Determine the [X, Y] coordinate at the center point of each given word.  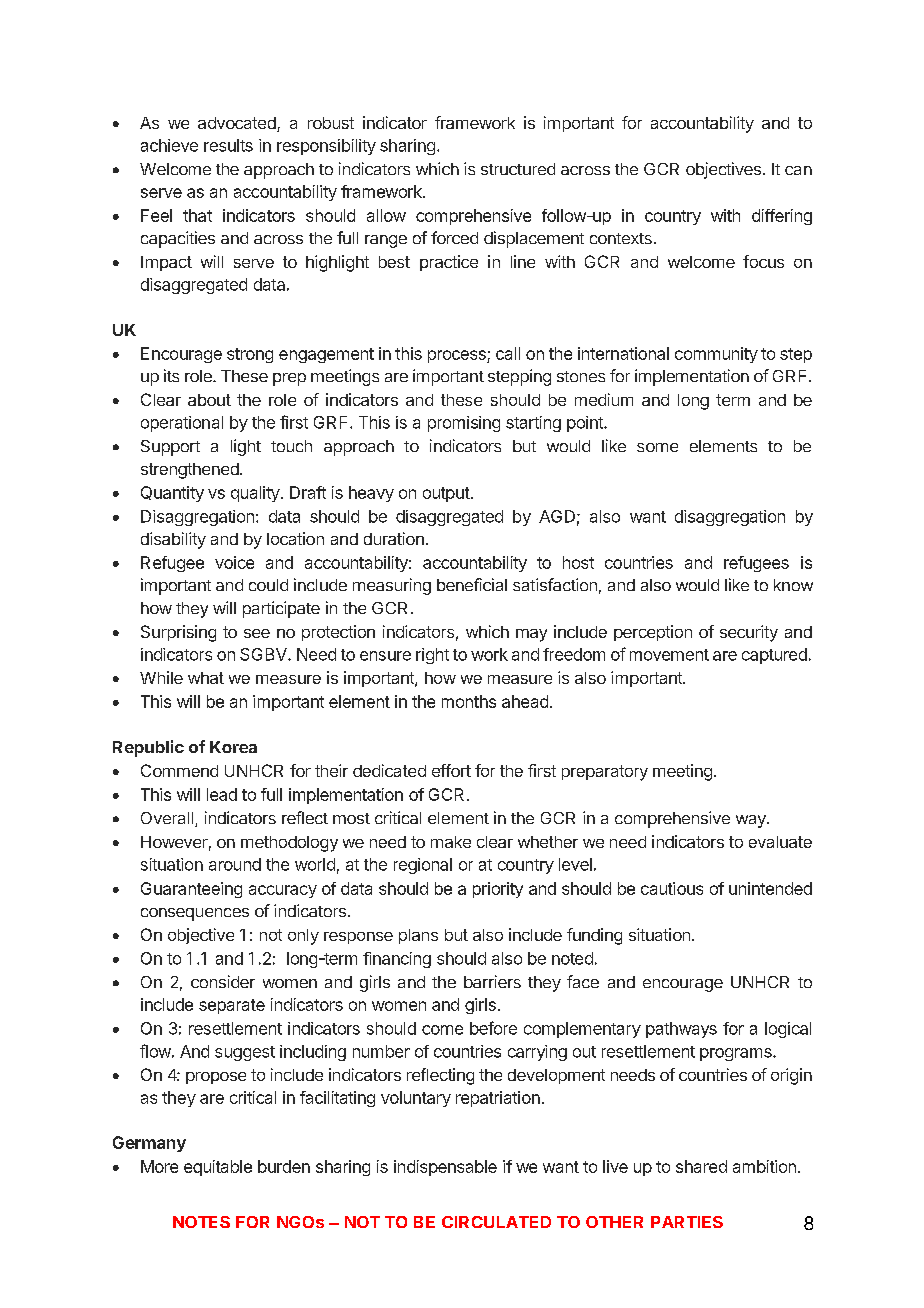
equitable [218, 1168]
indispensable [445, 1168]
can [798, 170]
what [206, 678]
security [749, 633]
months [469, 701]
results [228, 145]
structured [518, 169]
